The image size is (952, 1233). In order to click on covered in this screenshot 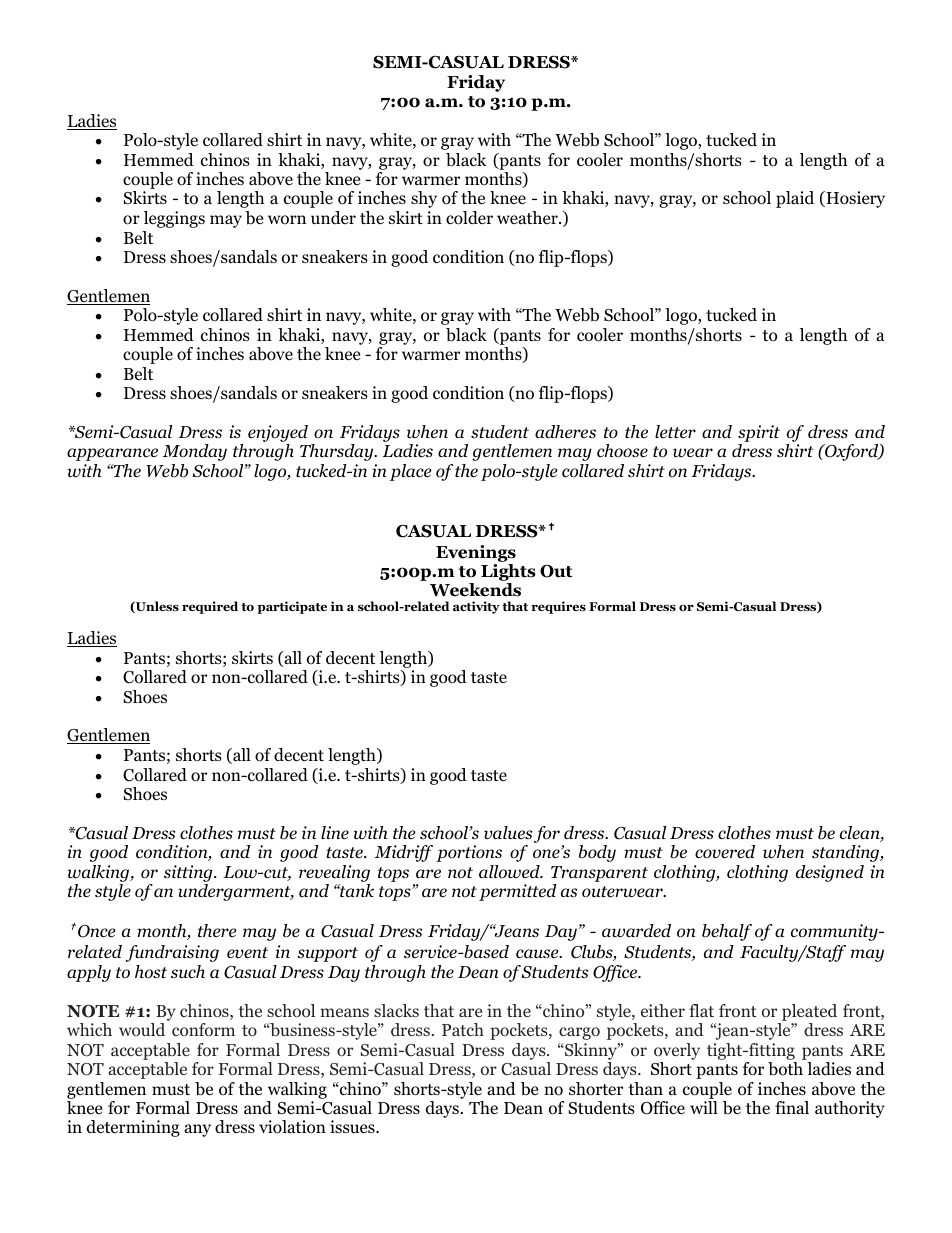, I will do `click(725, 852)`.
